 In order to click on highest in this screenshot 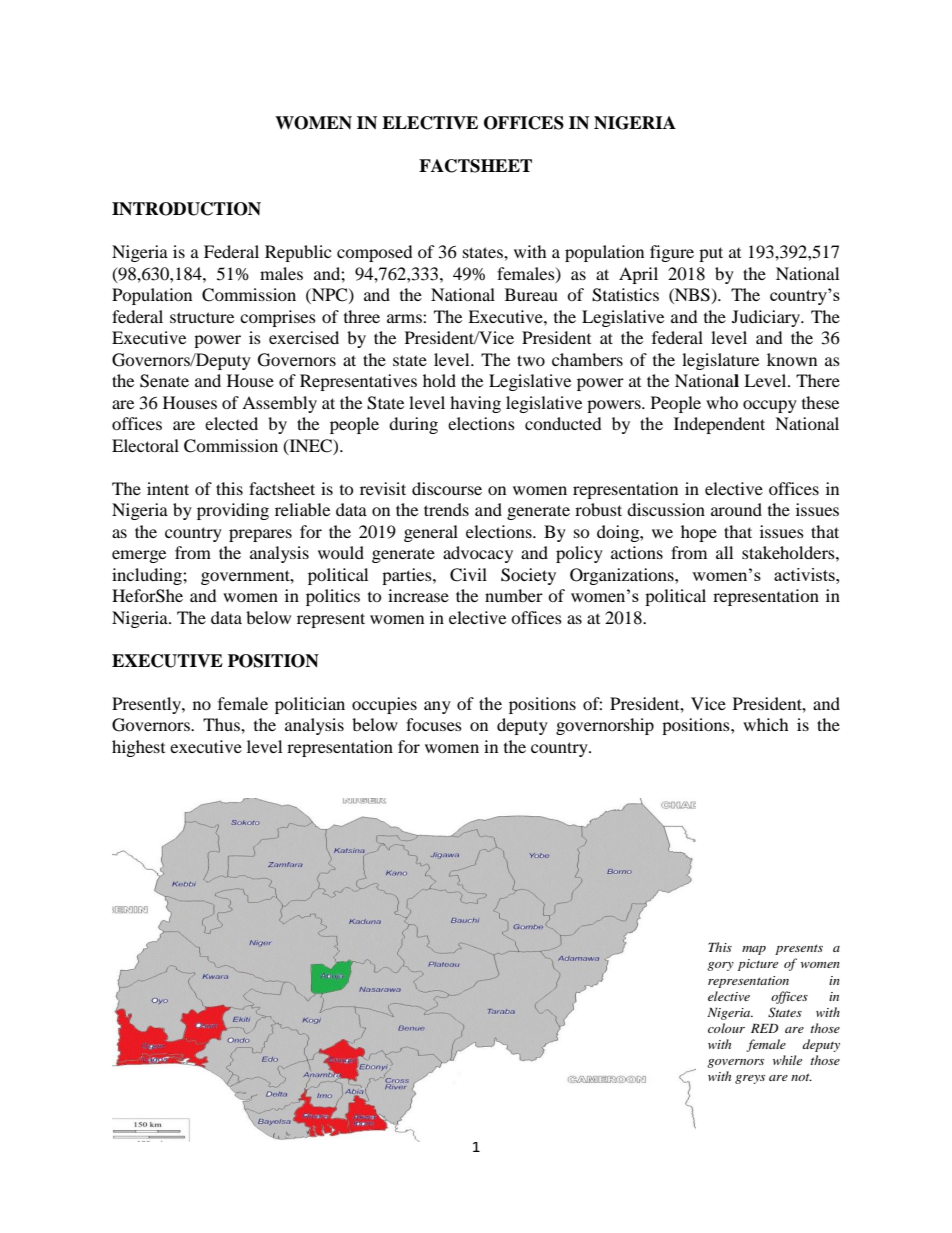, I will do `click(138, 748)`.
